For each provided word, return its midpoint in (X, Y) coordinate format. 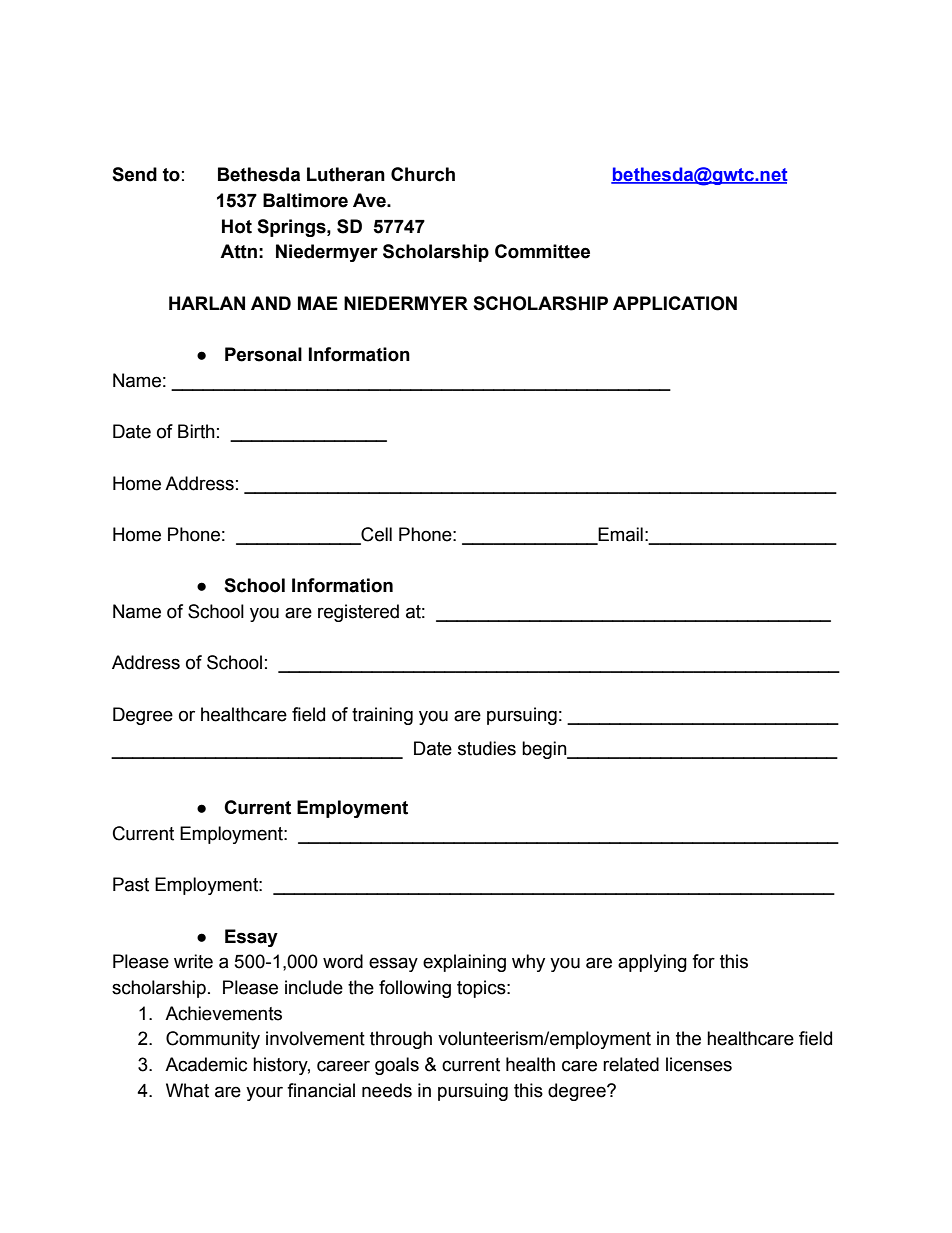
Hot (237, 226)
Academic (206, 1064)
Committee (542, 251)
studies (487, 748)
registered (358, 613)
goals (397, 1066)
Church (423, 174)
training (382, 716)
